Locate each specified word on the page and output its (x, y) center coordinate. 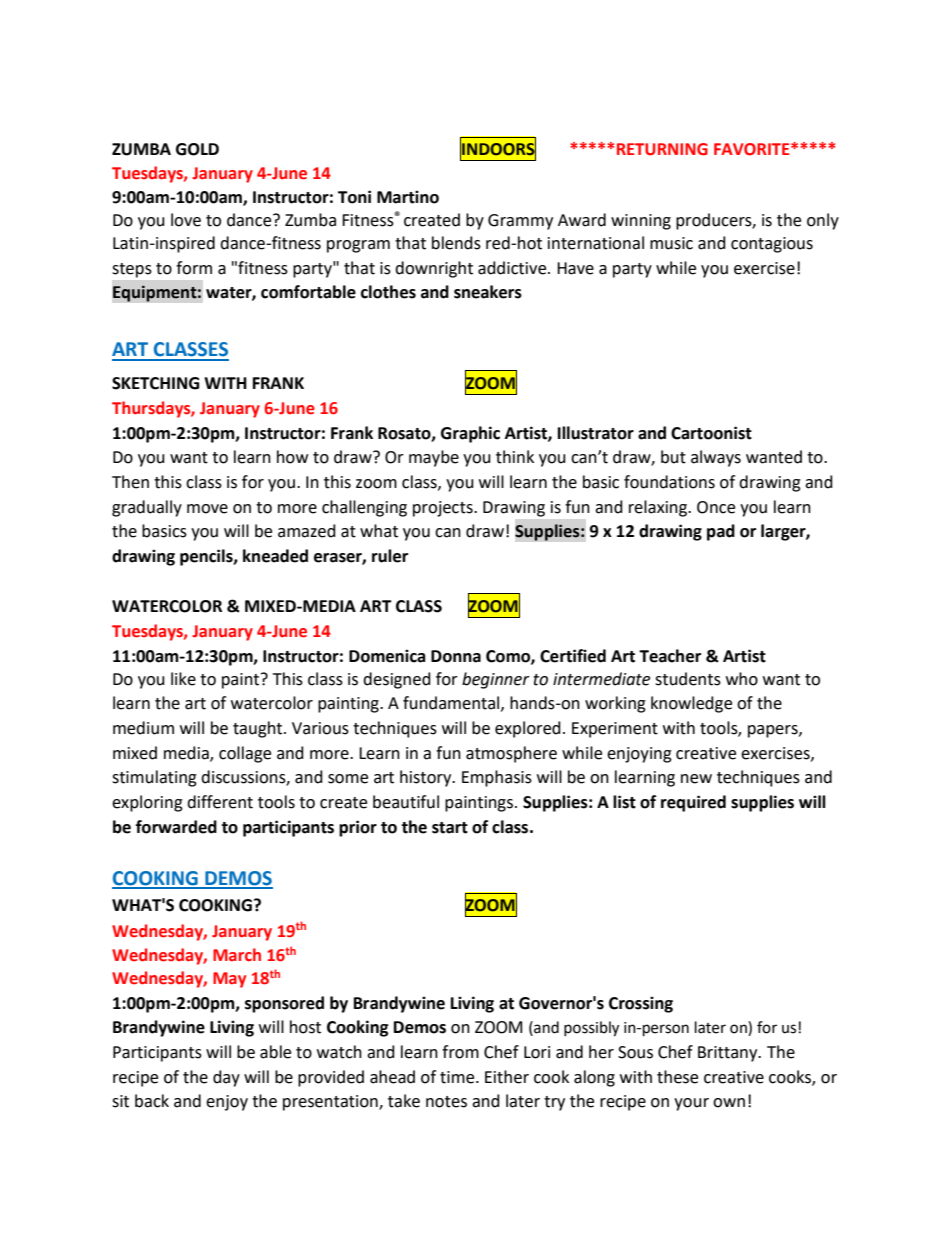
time (458, 1077)
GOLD (197, 149)
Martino (408, 197)
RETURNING (662, 149)
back (152, 1101)
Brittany (729, 1054)
